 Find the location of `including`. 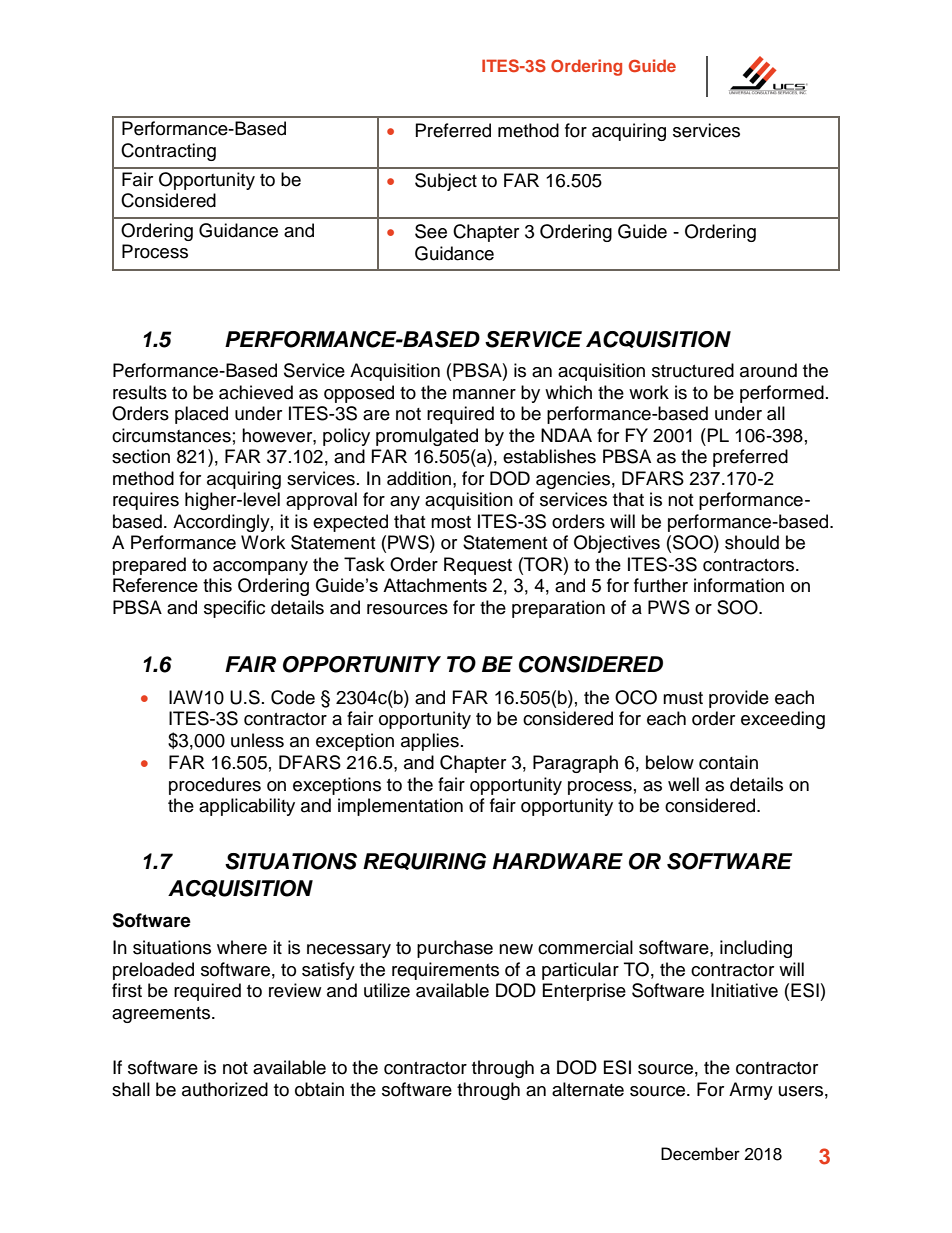

including is located at coordinates (756, 949).
